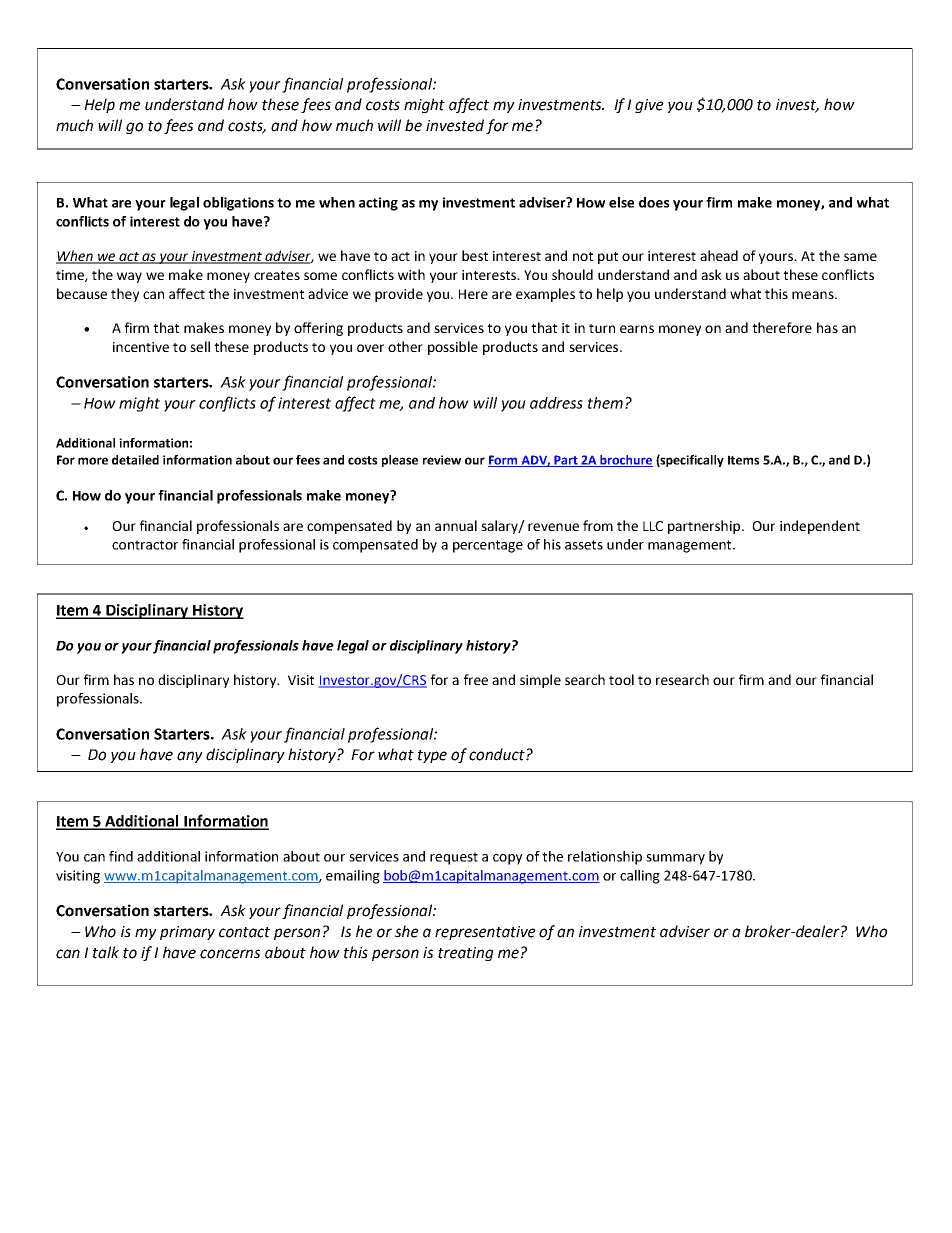 The image size is (952, 1233). What do you see at coordinates (453, 348) in the screenshot?
I see `possible` at bounding box center [453, 348].
